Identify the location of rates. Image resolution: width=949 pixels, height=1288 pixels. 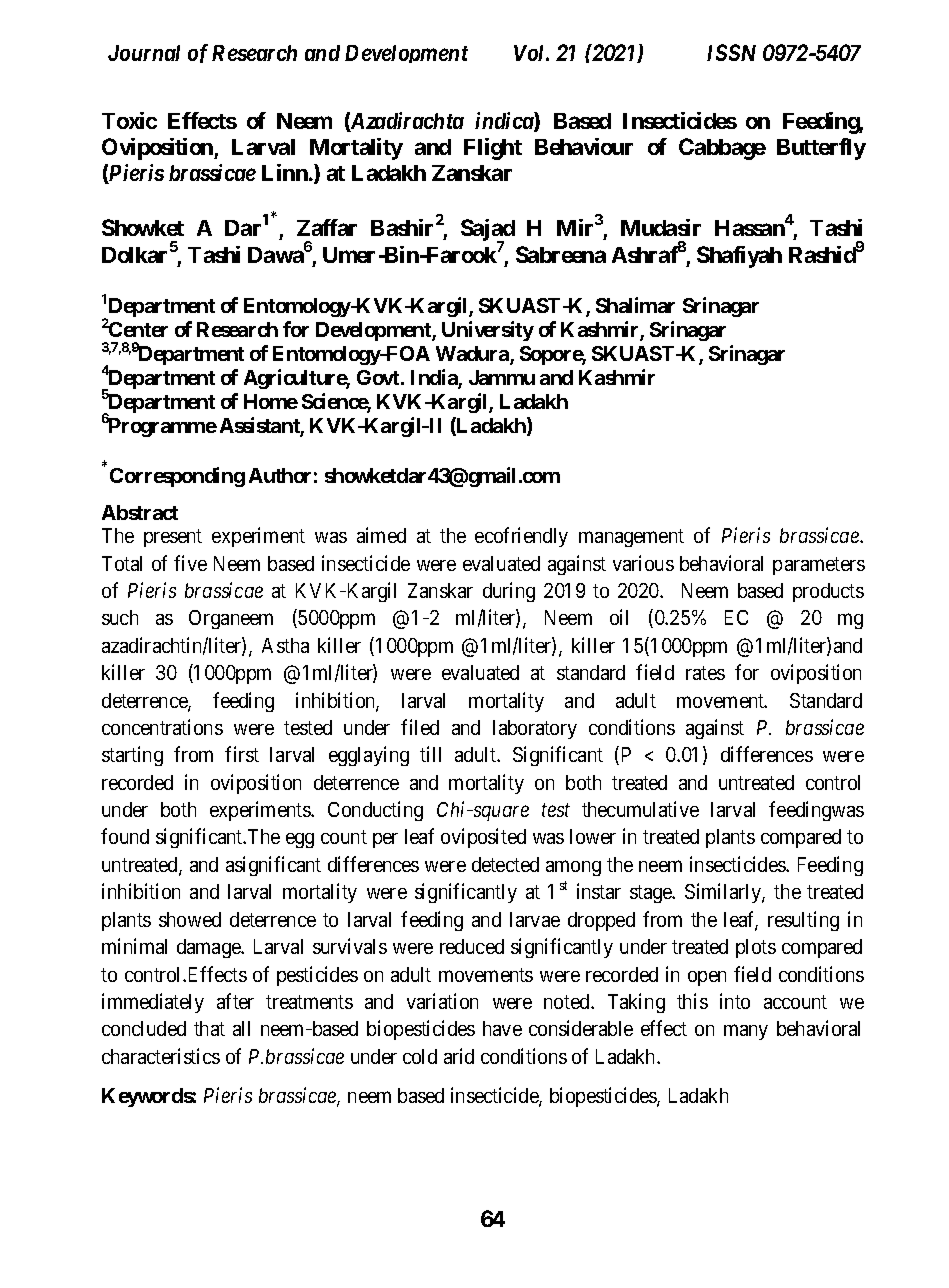
(705, 673).
